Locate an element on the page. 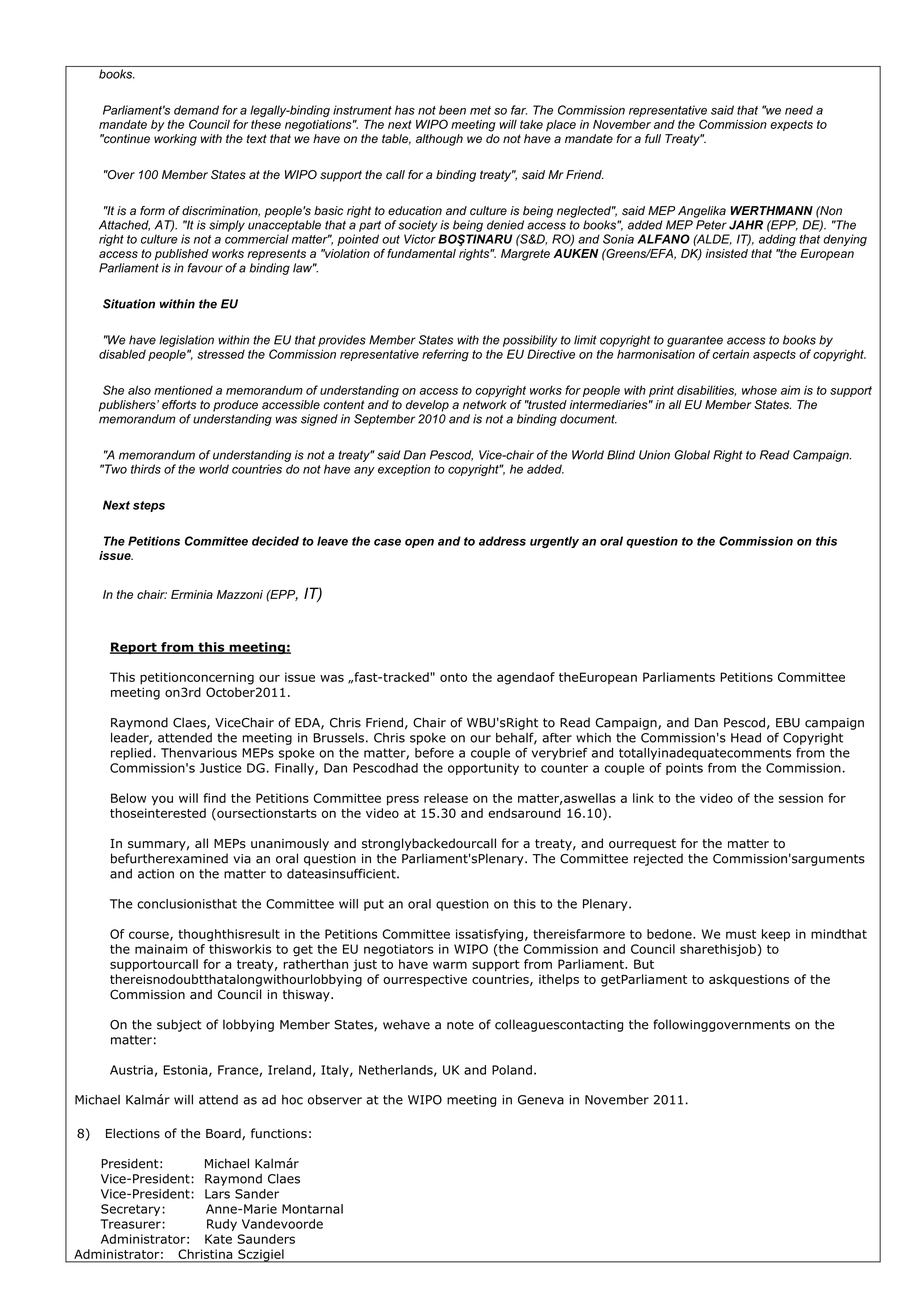  release is located at coordinates (446, 798).
